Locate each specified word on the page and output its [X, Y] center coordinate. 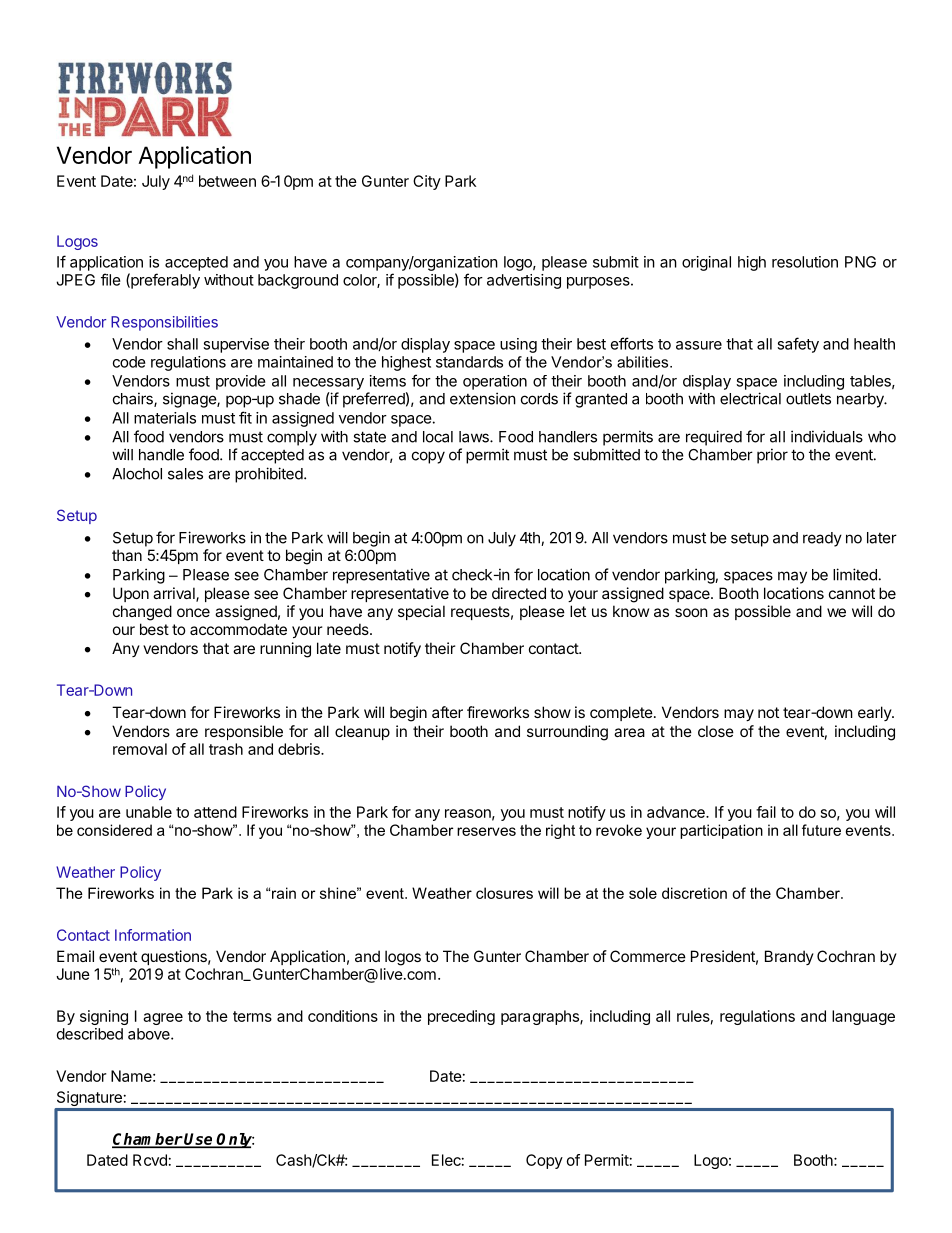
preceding [461, 1017]
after [447, 712]
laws [475, 437]
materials [165, 418]
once [193, 612]
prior [772, 456]
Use [199, 1140]
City [427, 182]
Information [153, 935]
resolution [805, 262]
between [227, 181]
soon [691, 612]
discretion [694, 893]
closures [504, 893]
